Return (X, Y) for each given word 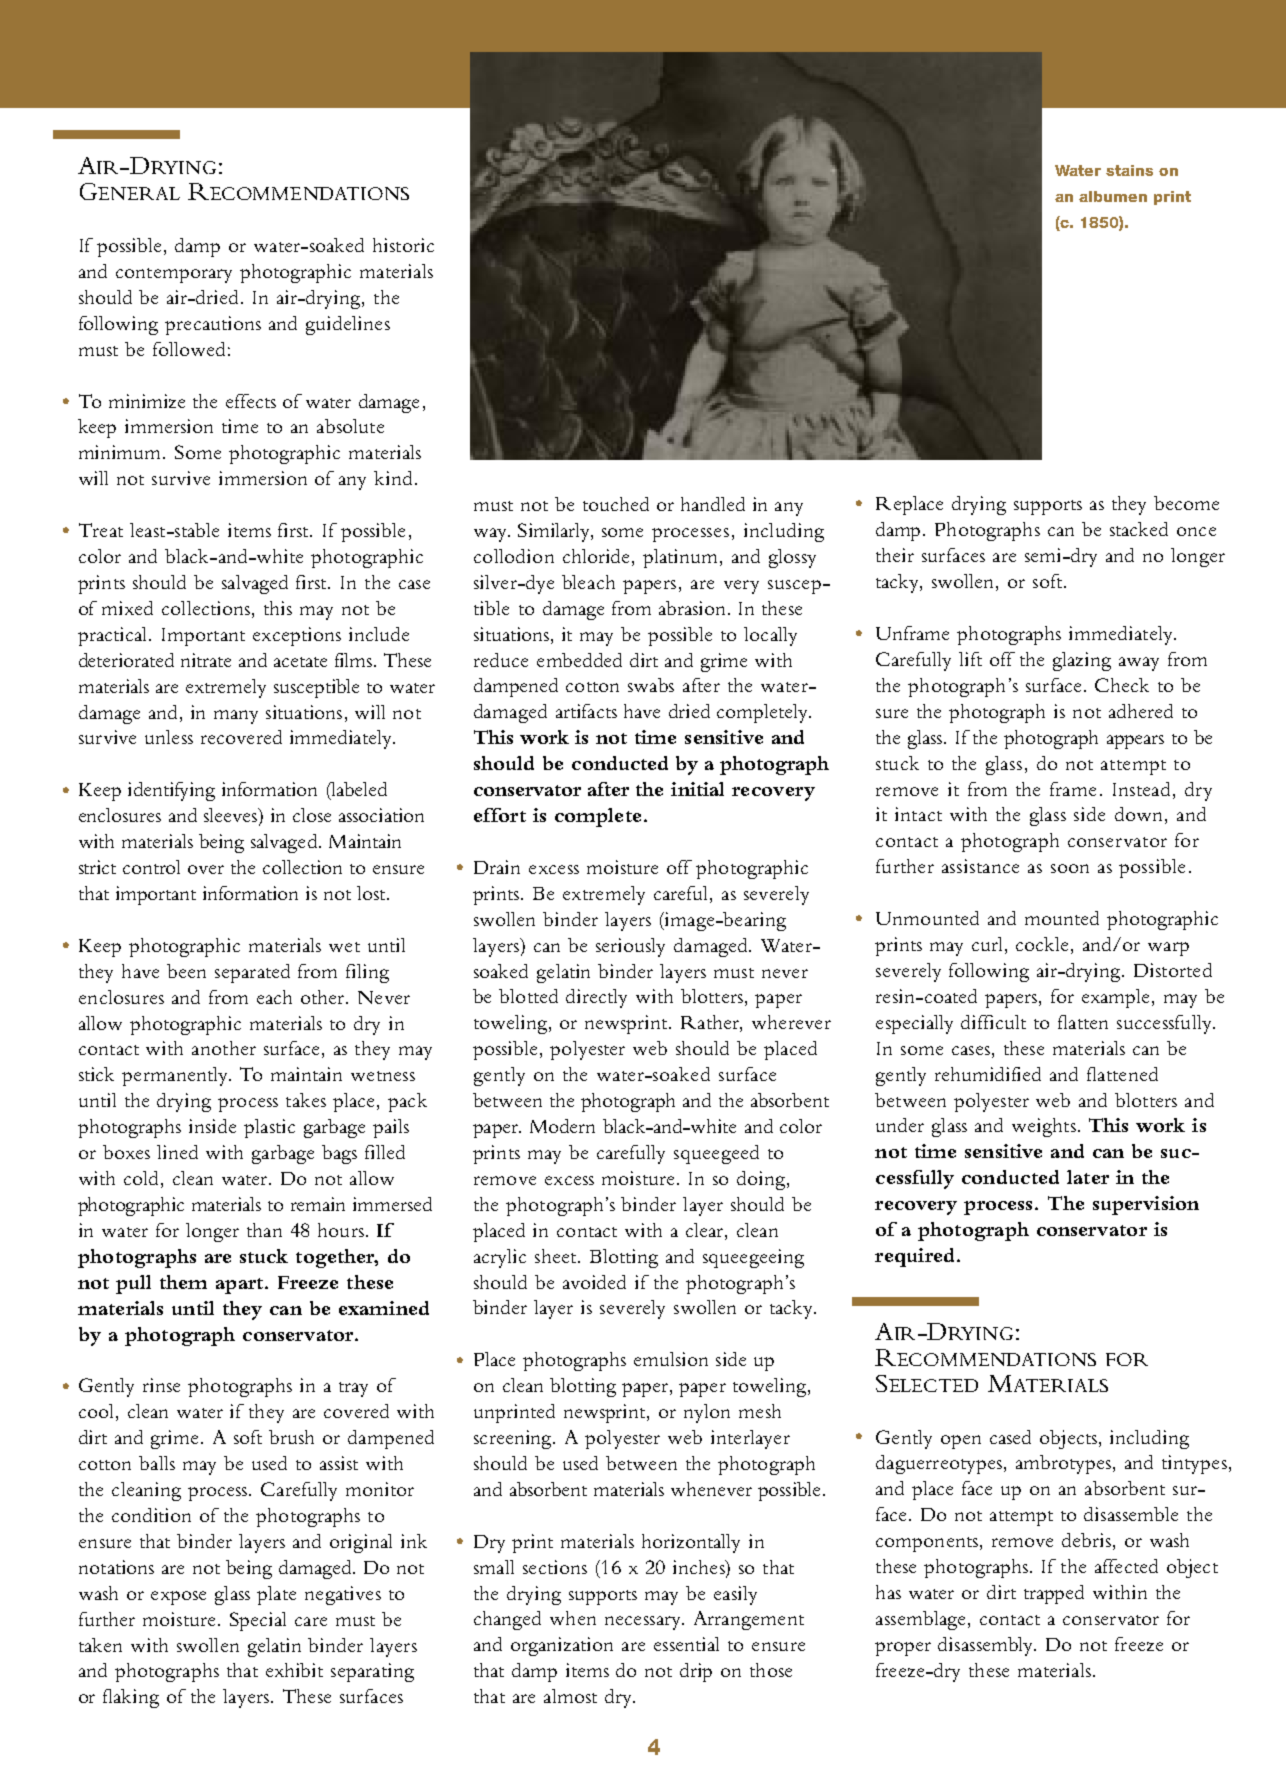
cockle (1044, 945)
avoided (594, 1282)
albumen (1113, 196)
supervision (1146, 1205)
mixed (127, 608)
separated (252, 973)
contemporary (174, 275)
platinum (682, 558)
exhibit (294, 1670)
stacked (1139, 529)
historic (403, 245)
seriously (630, 947)
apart (241, 1286)
